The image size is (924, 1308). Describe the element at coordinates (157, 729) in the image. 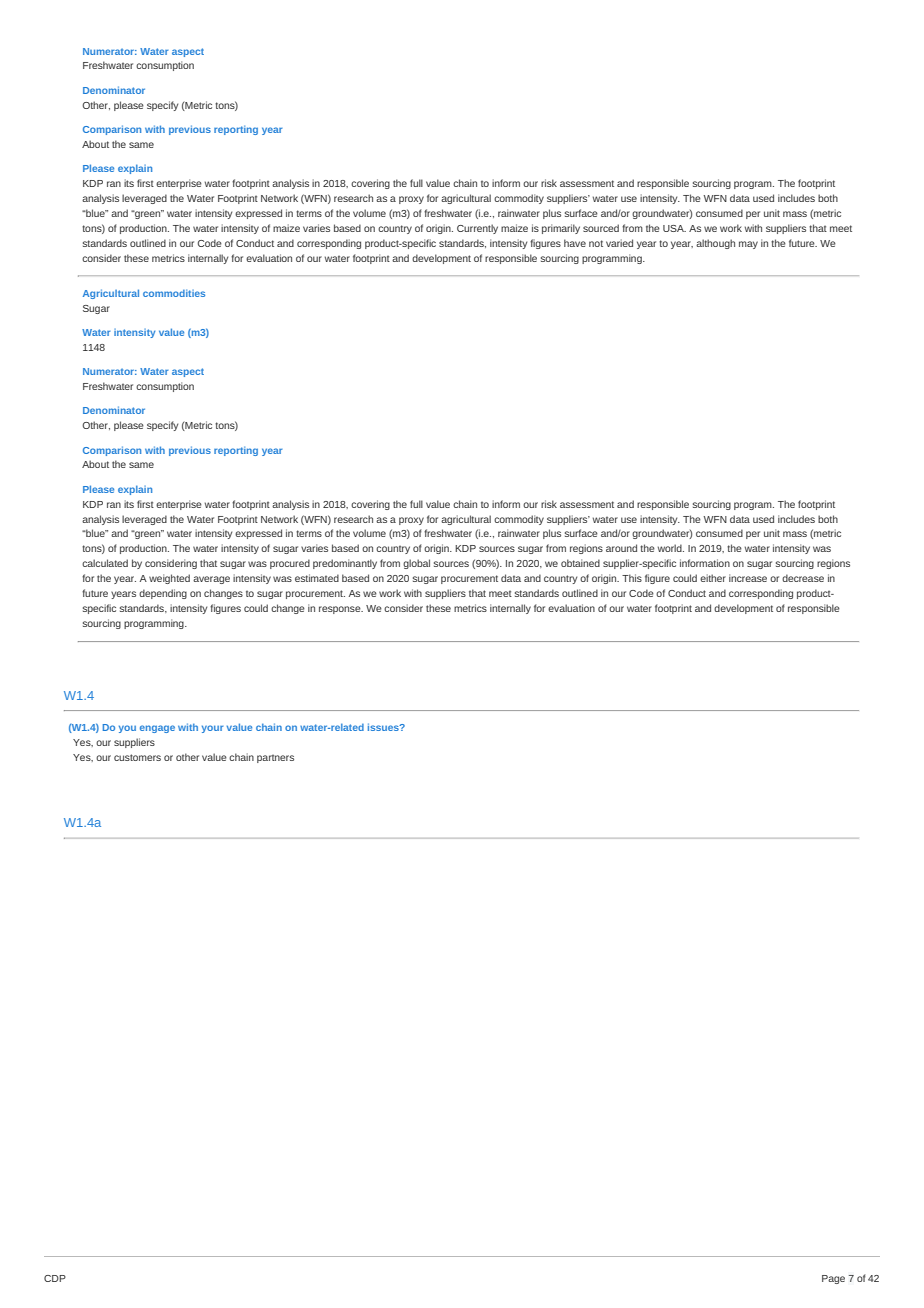

I see `engage` at that location.
